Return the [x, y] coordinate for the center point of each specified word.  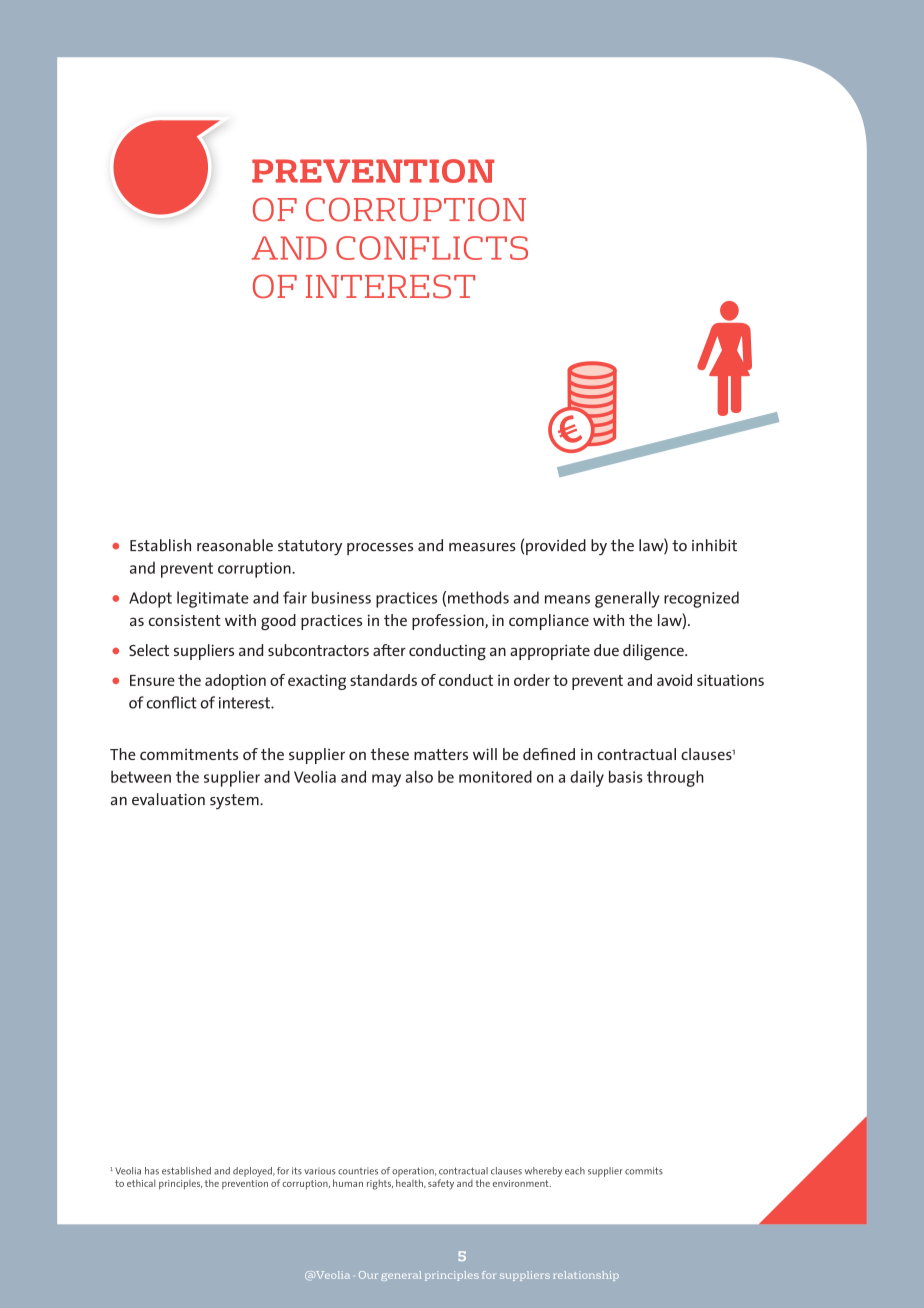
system [235, 802]
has [152, 1171]
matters [441, 754]
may [386, 780]
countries [358, 1171]
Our [368, 1275]
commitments [189, 754]
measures [482, 547]
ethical [141, 1183]
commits [644, 1171]
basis [626, 776]
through [675, 778]
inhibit [714, 545]
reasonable [235, 545]
